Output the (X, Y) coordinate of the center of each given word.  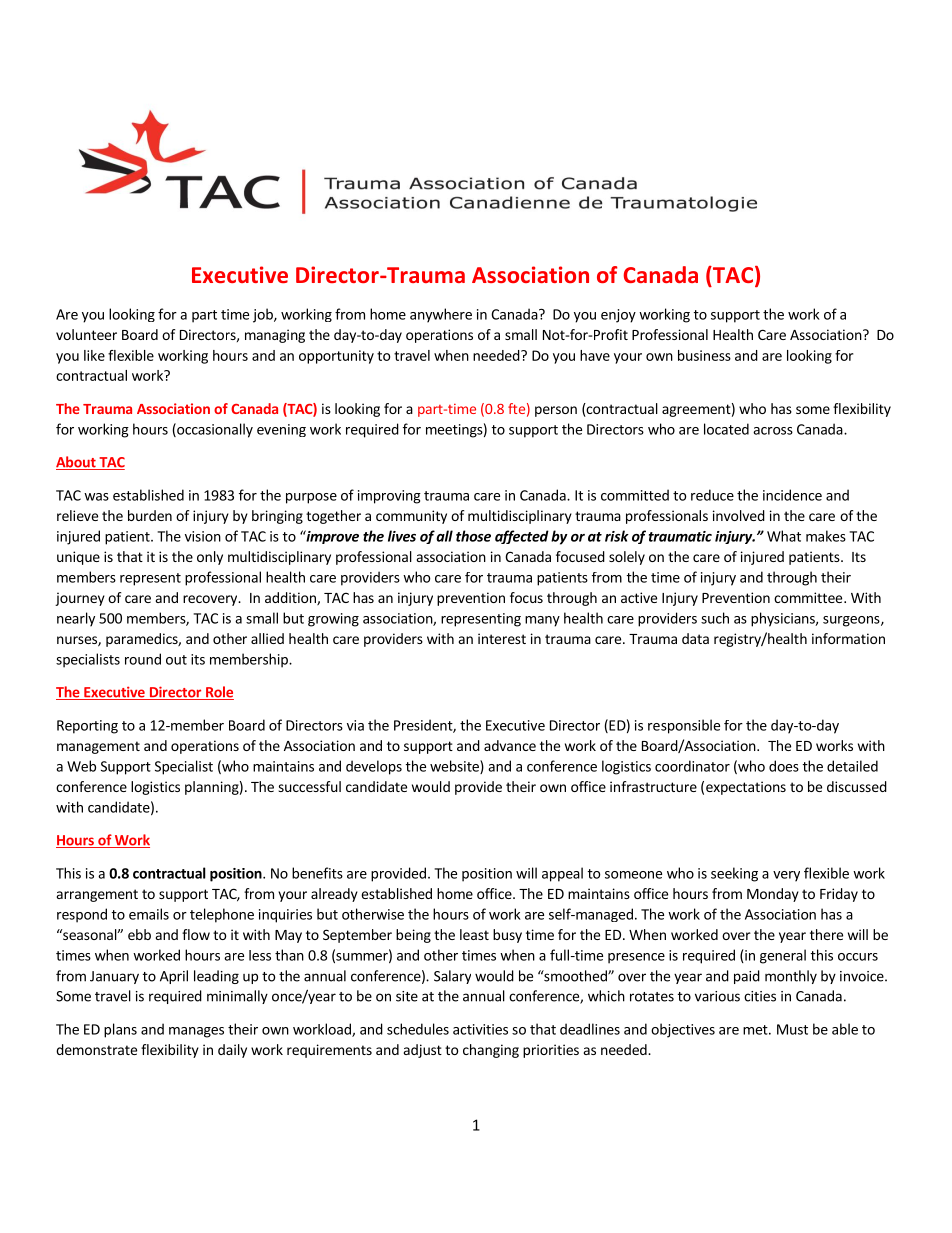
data (695, 638)
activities (480, 1029)
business (704, 355)
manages (196, 1032)
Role (219, 693)
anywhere (441, 315)
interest (502, 638)
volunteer (86, 334)
